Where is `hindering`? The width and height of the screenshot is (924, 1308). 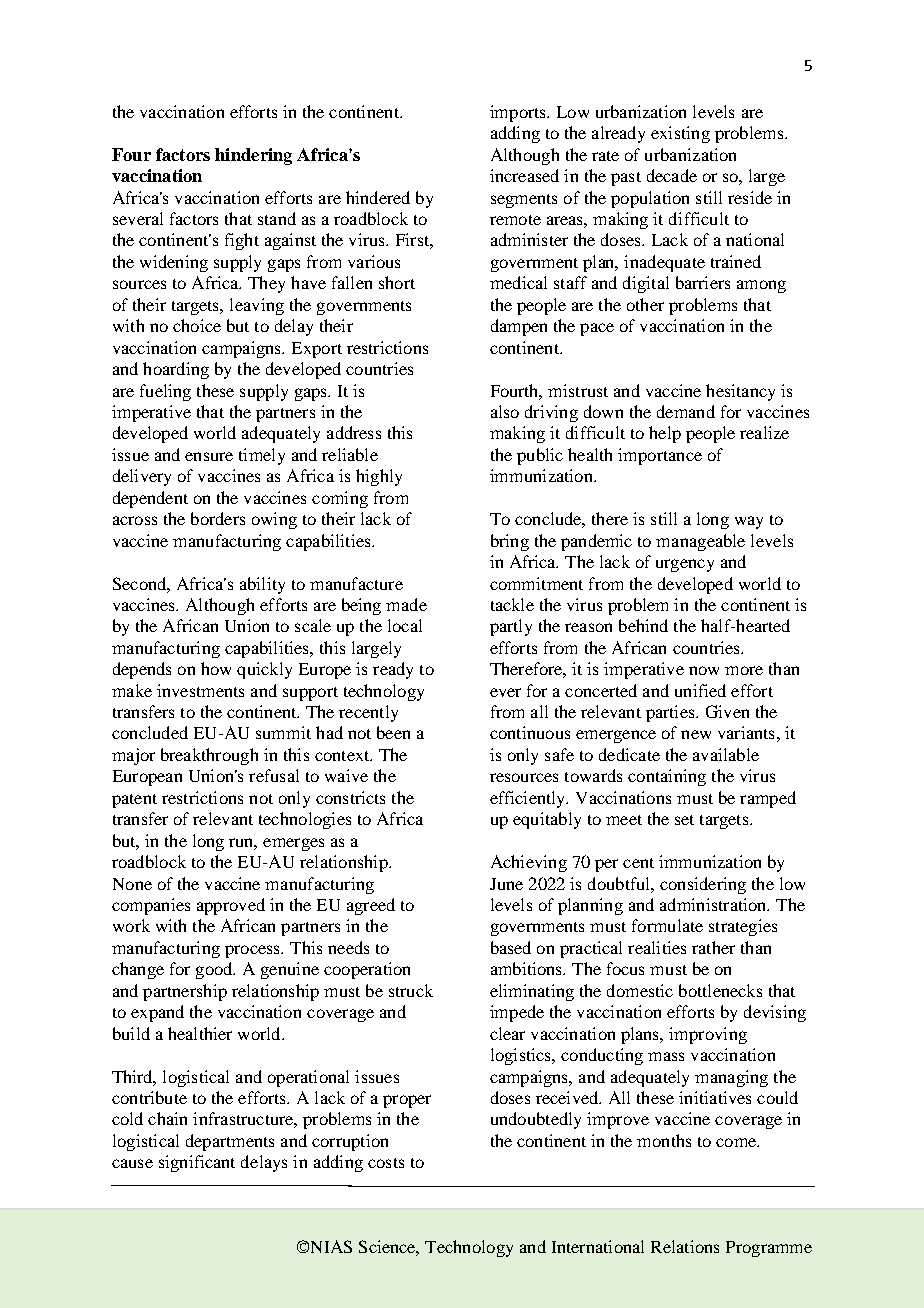
hindering is located at coordinates (253, 156).
